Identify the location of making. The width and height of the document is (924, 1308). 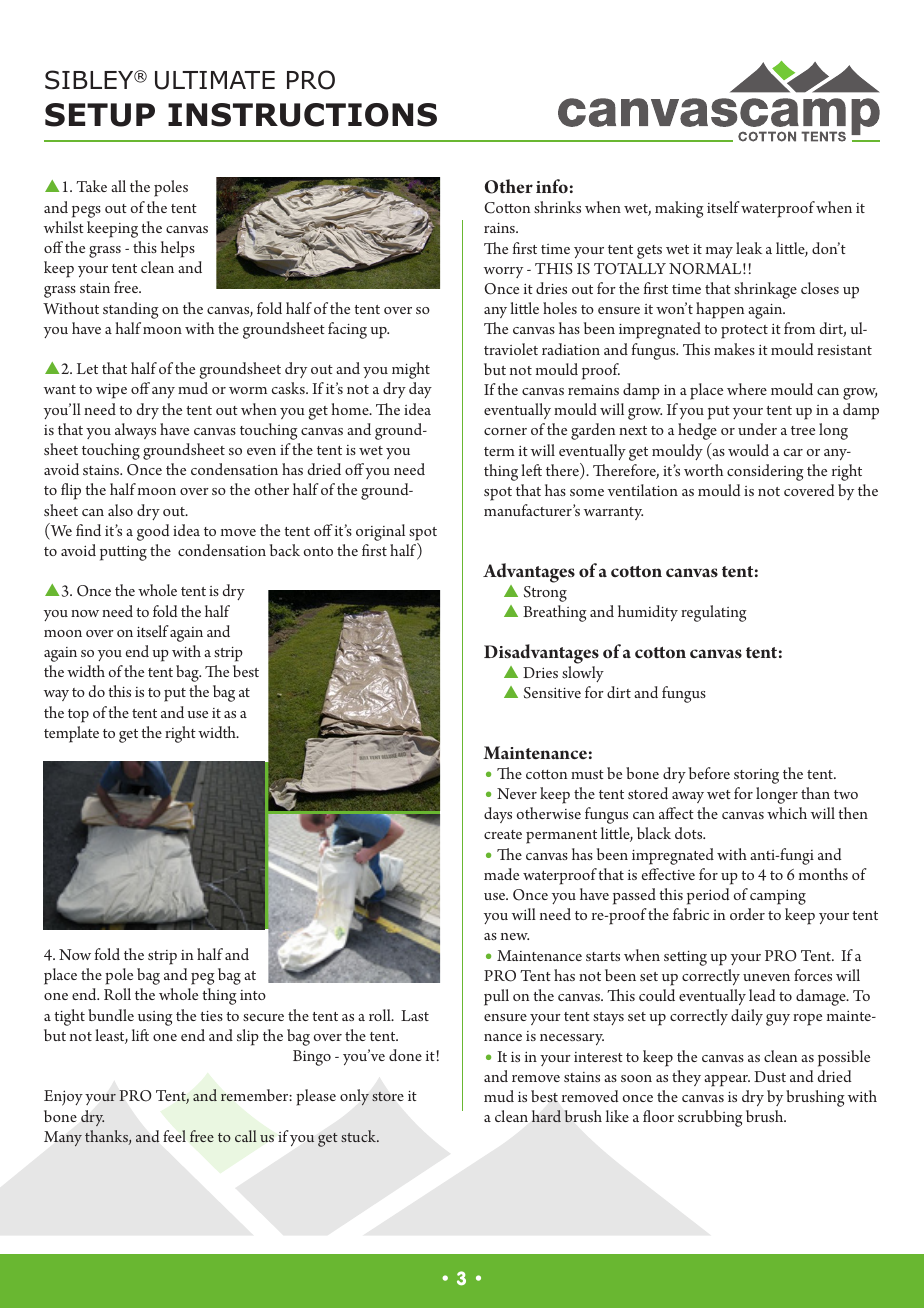
(679, 209).
